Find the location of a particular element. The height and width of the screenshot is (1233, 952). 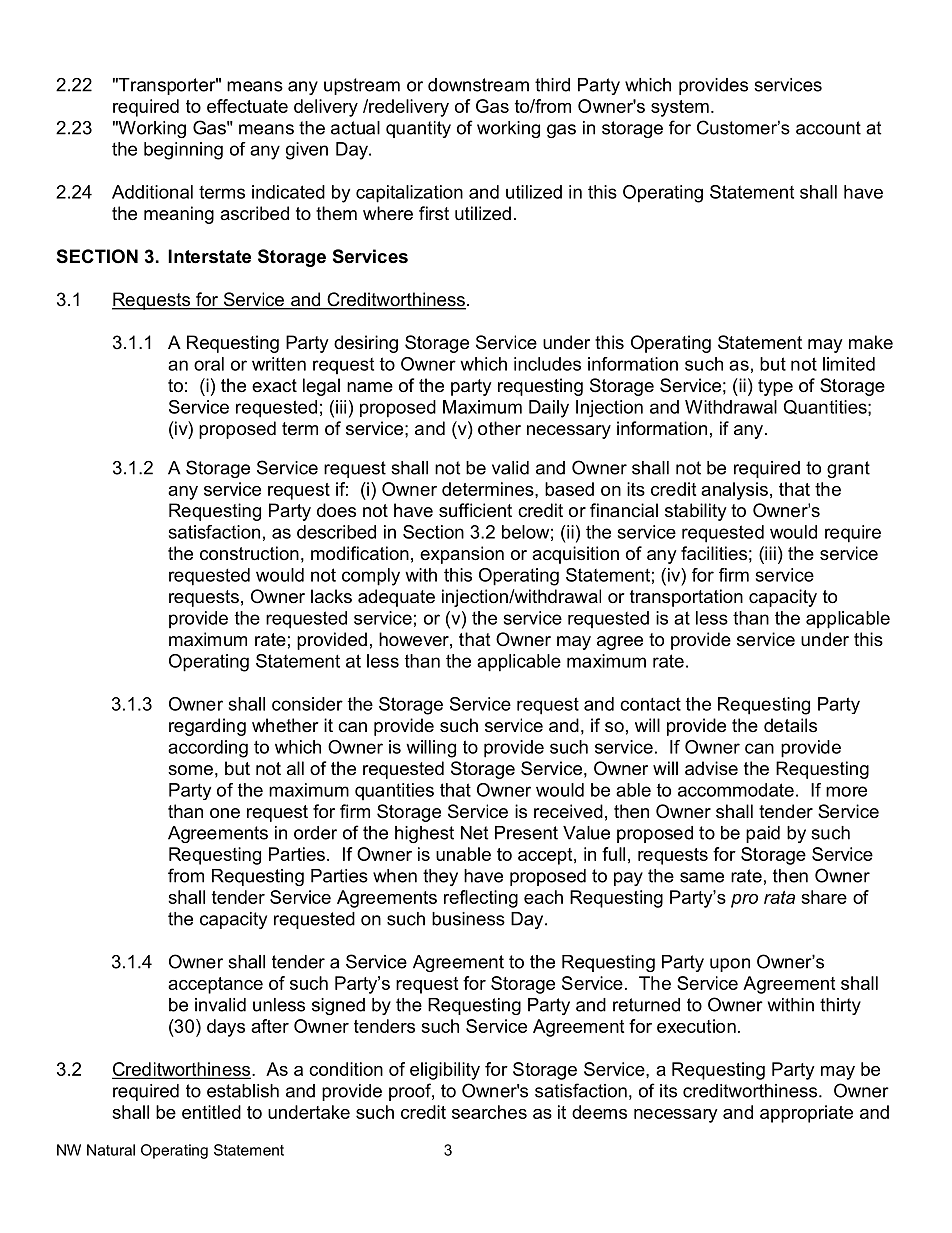

exact is located at coordinates (274, 385).
